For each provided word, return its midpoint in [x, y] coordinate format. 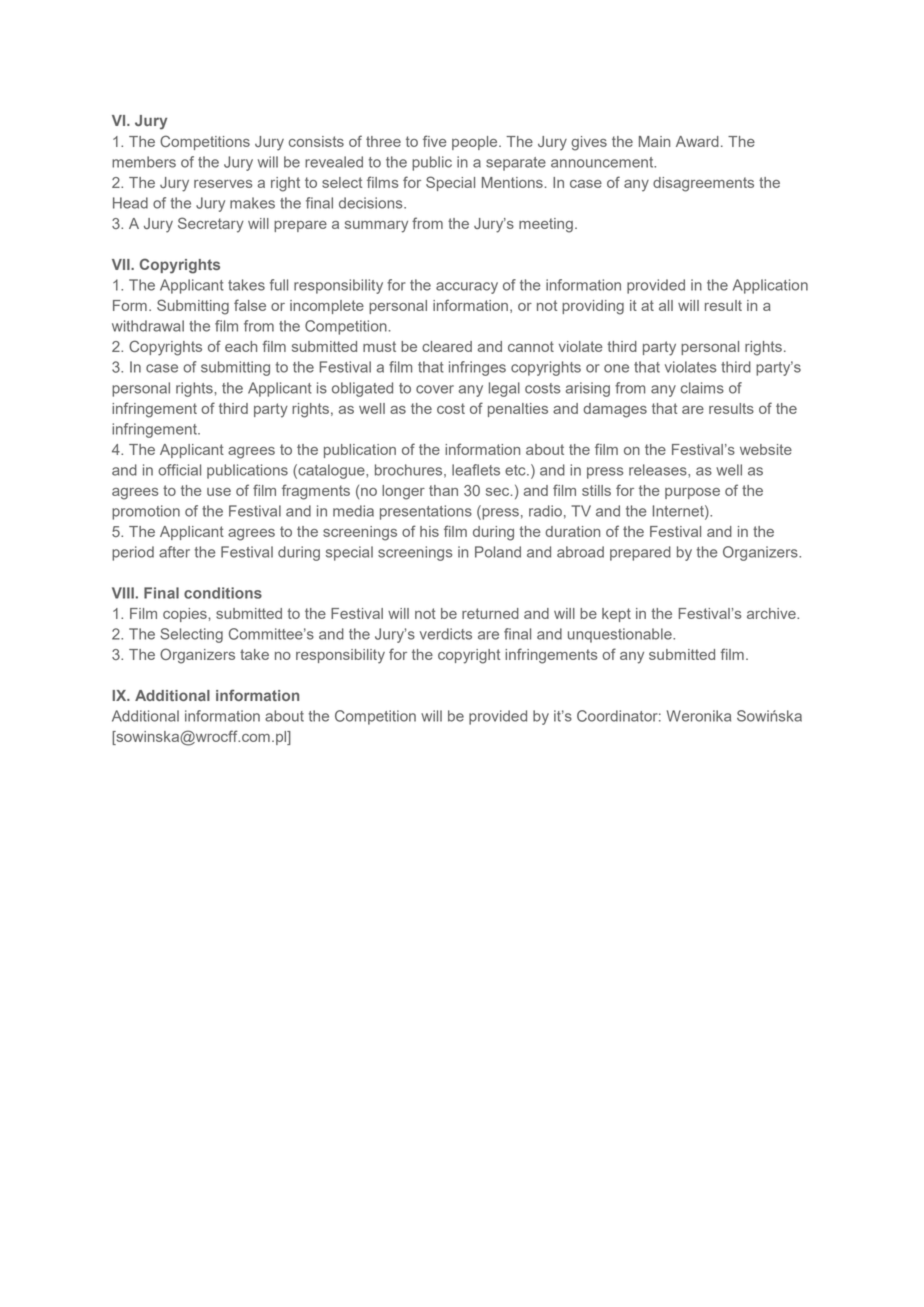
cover [435, 389]
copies [186, 615]
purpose [692, 493]
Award [697, 141]
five [434, 141]
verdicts [446, 634]
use [219, 492]
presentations [426, 512]
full [279, 285]
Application [770, 286]
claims [702, 388]
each [241, 346]
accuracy [467, 288]
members [144, 162]
